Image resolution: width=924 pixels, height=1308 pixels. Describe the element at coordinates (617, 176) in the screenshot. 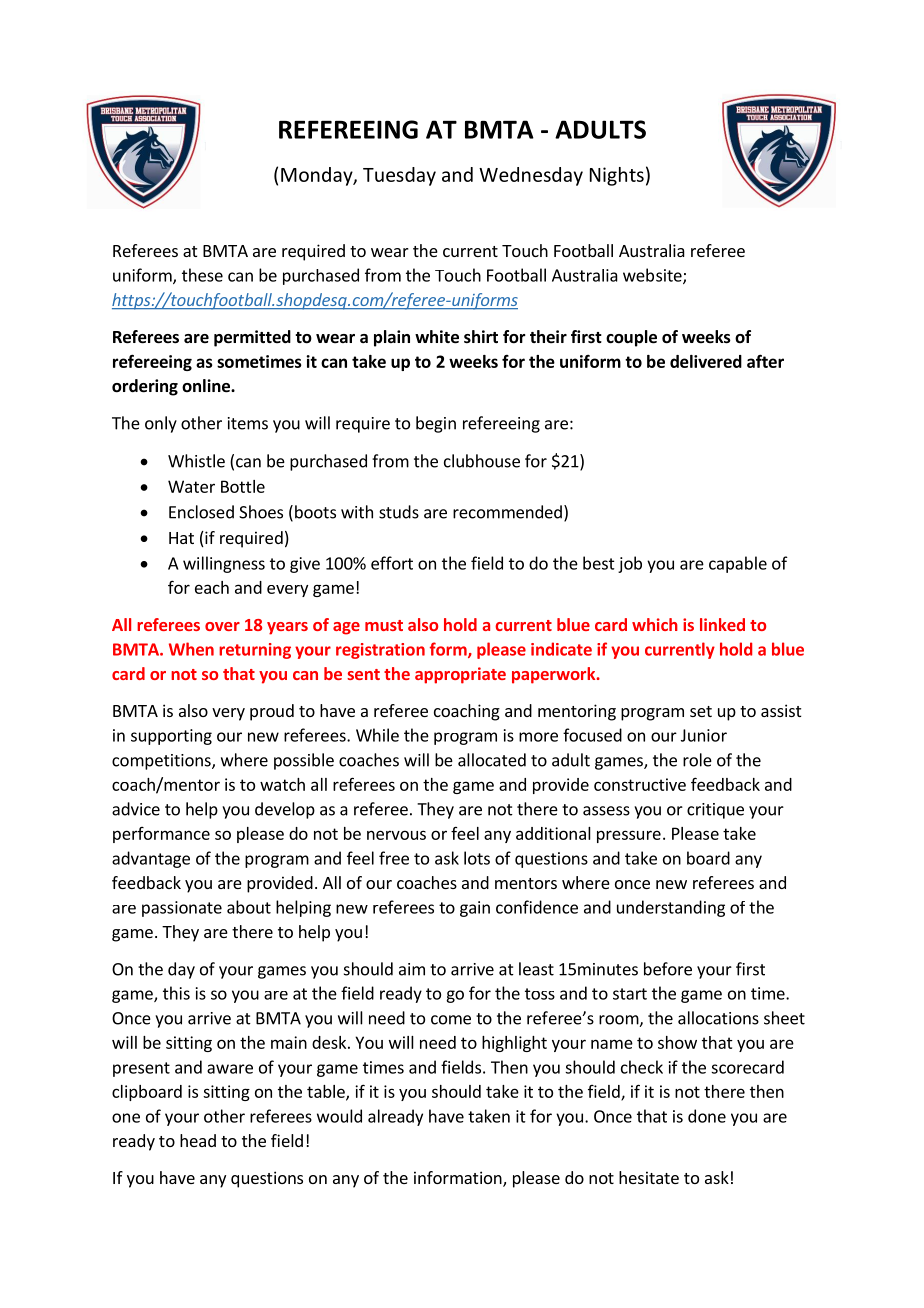

I see `Nights` at that location.
